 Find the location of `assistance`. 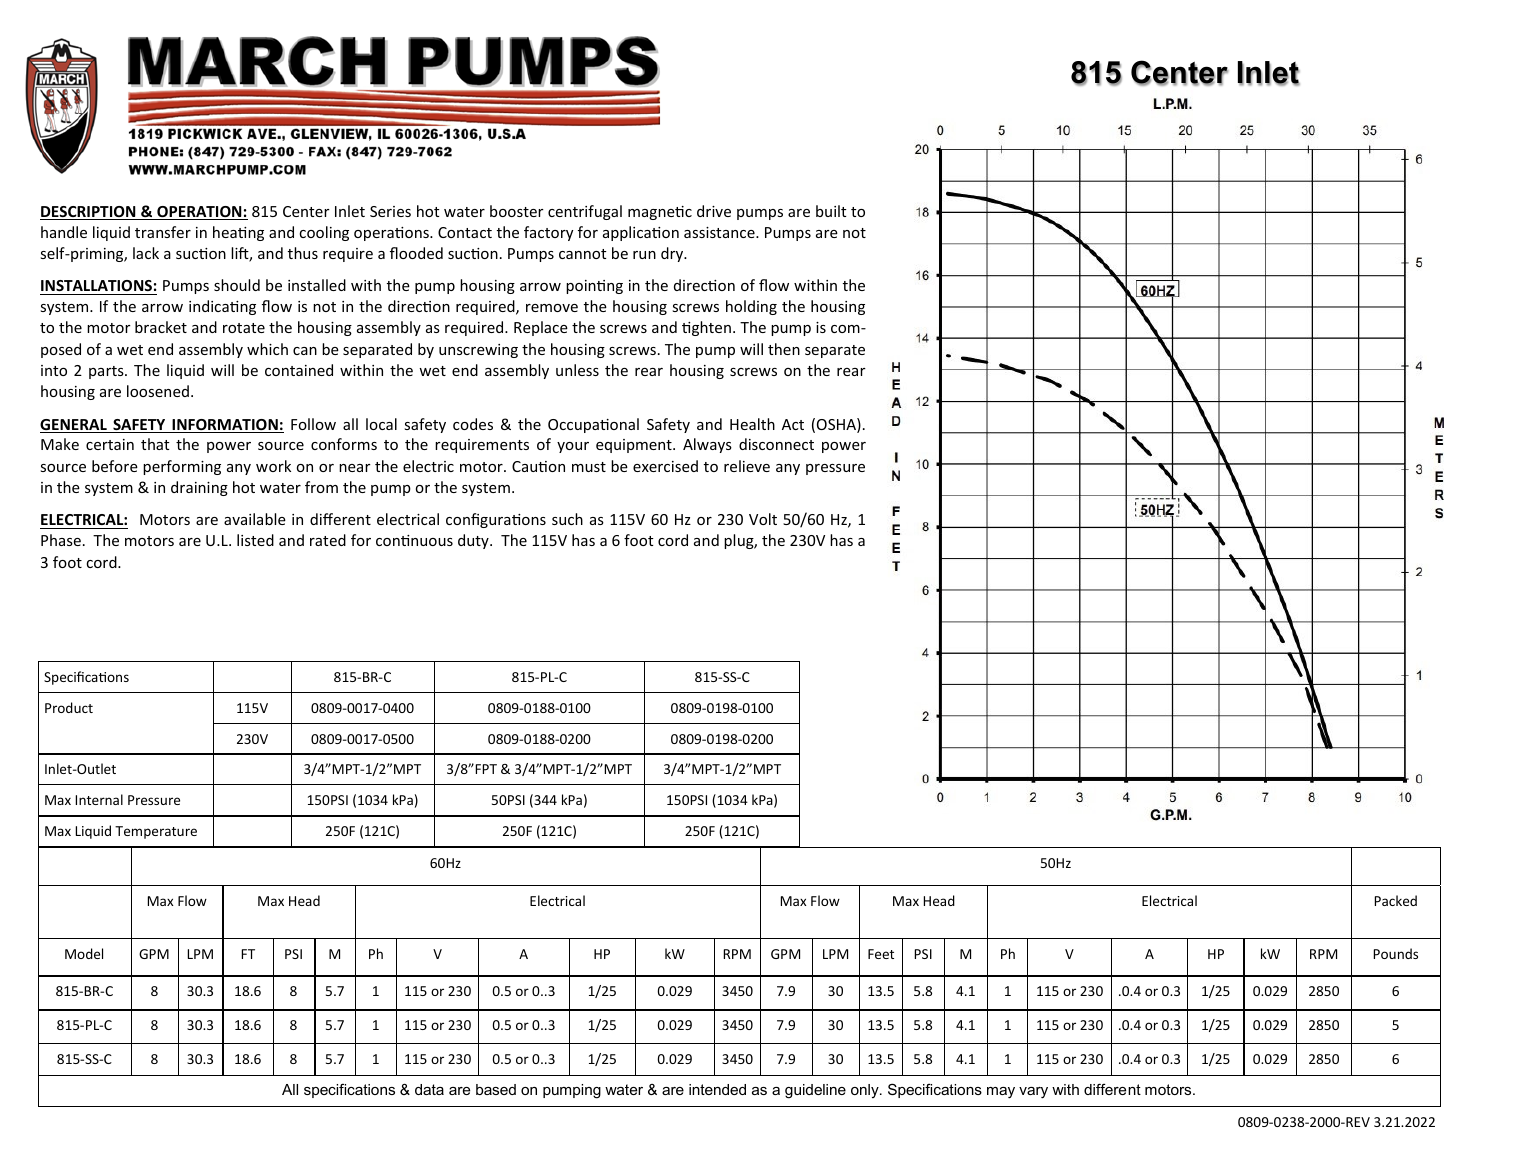

assistance is located at coordinates (720, 232).
